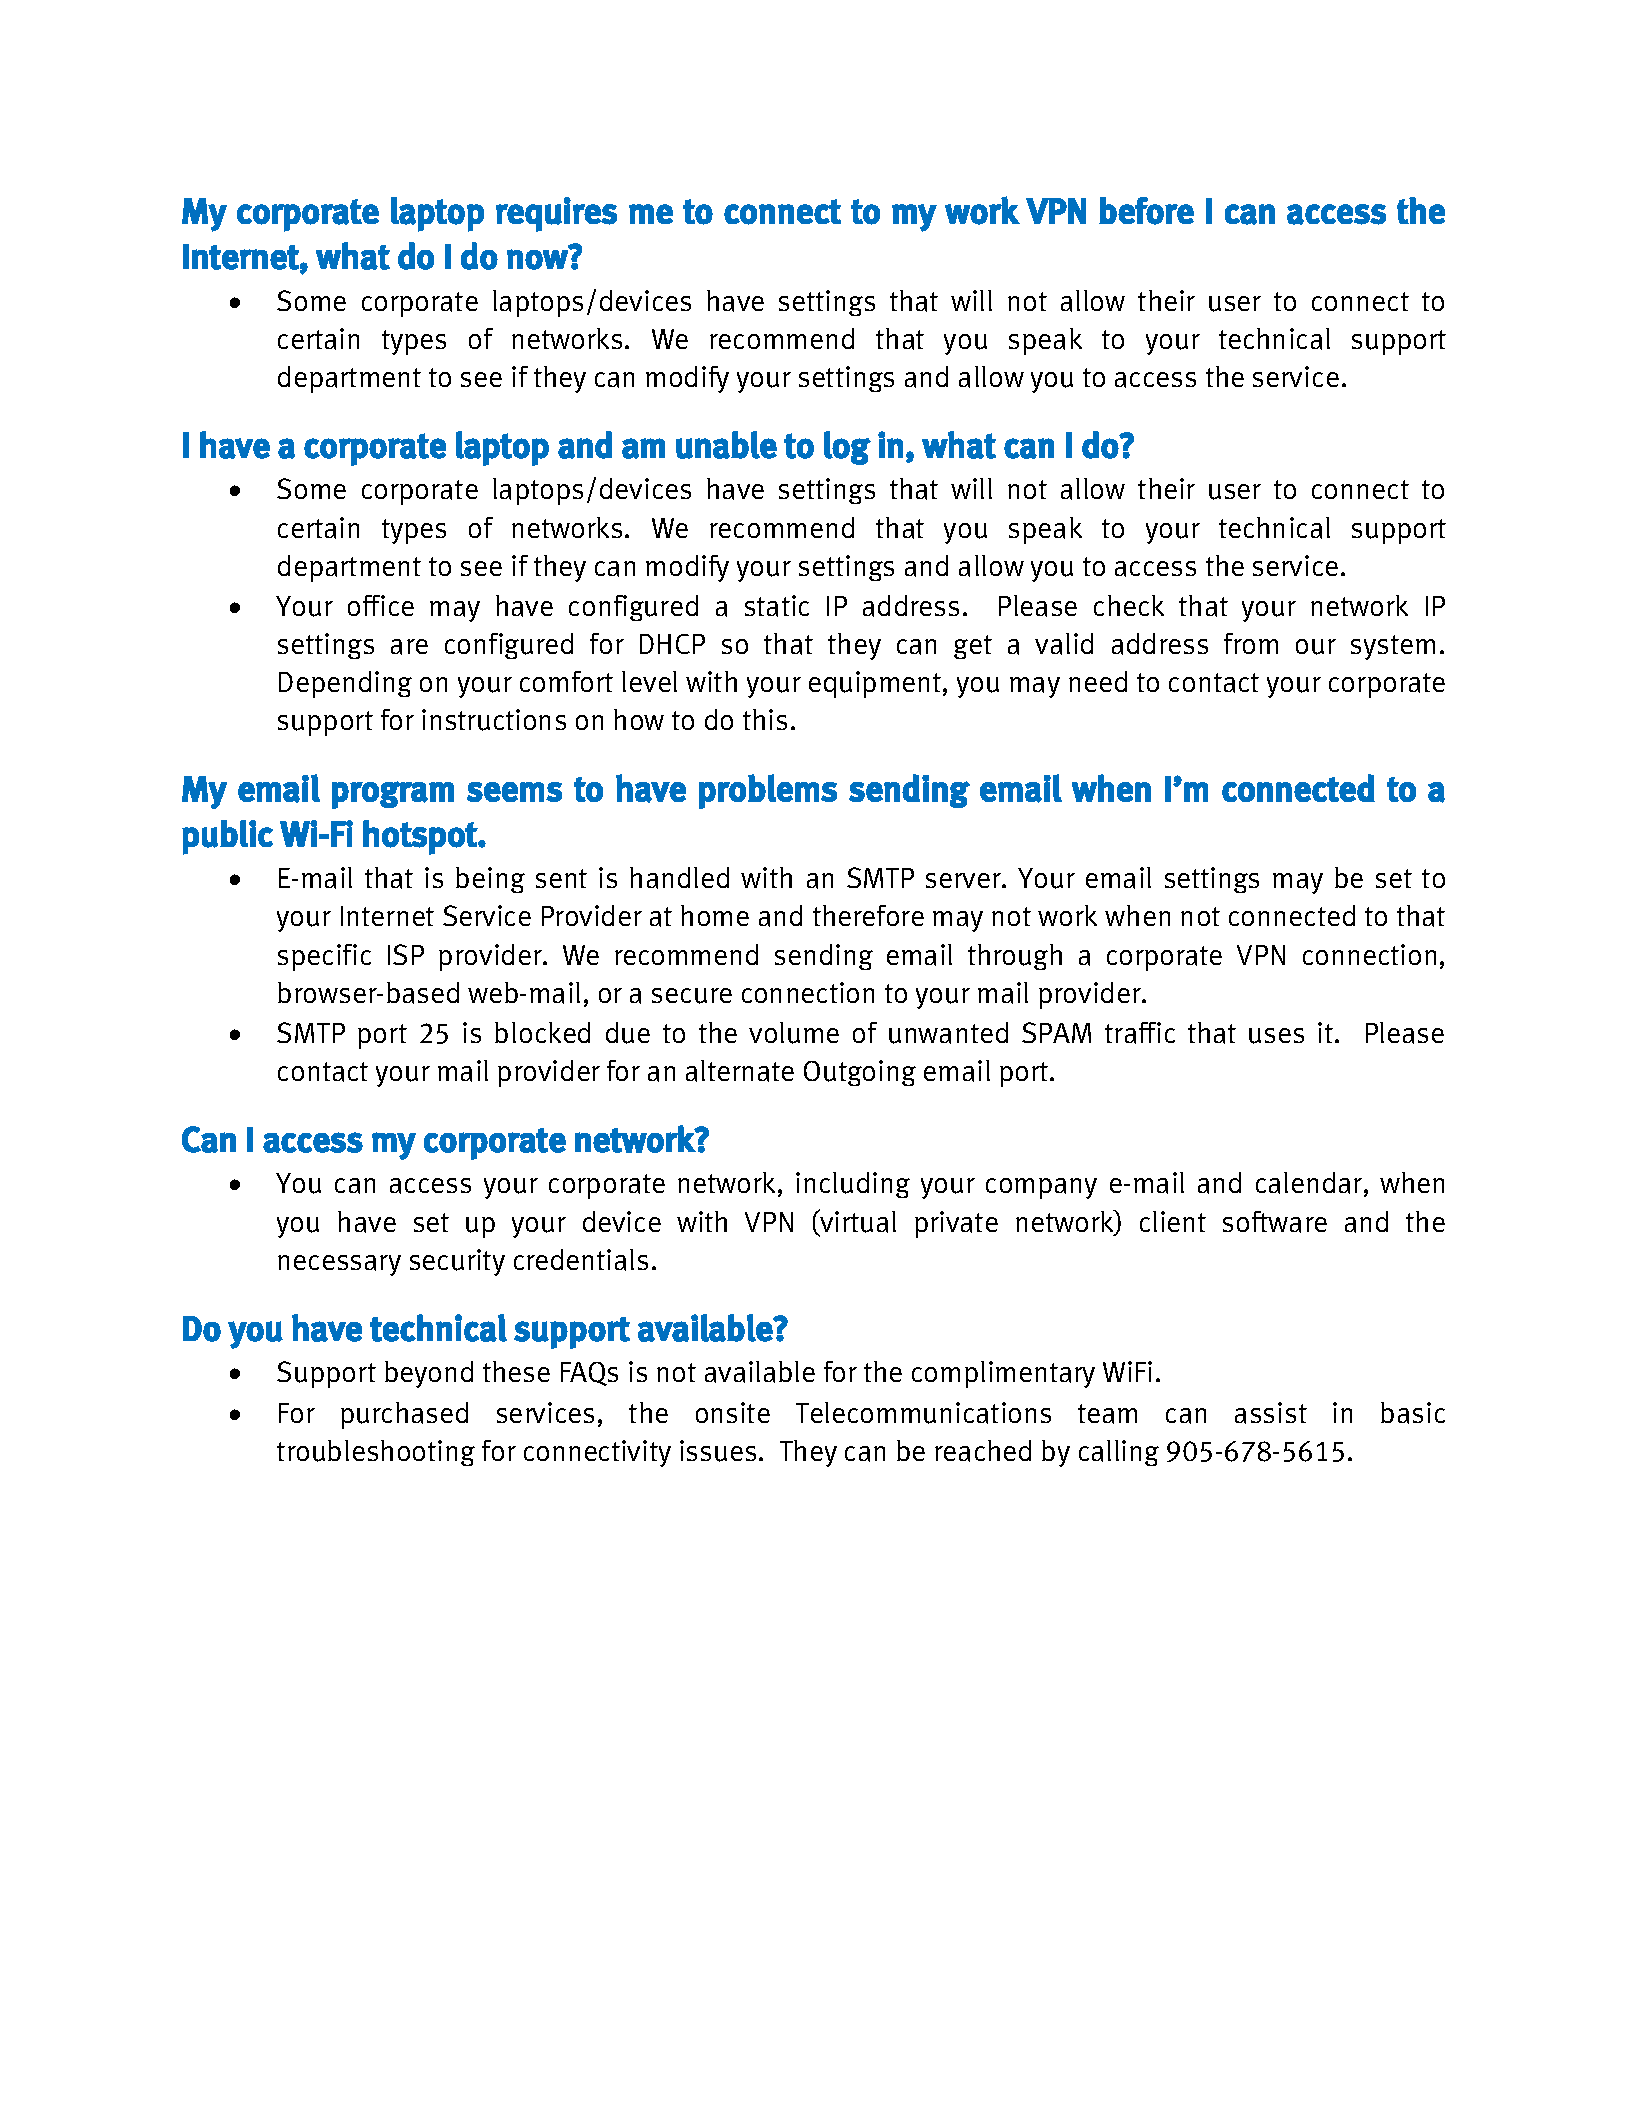 This document has height=2106, width=1628. What do you see at coordinates (404, 1415) in the document?
I see `purchased` at bounding box center [404, 1415].
